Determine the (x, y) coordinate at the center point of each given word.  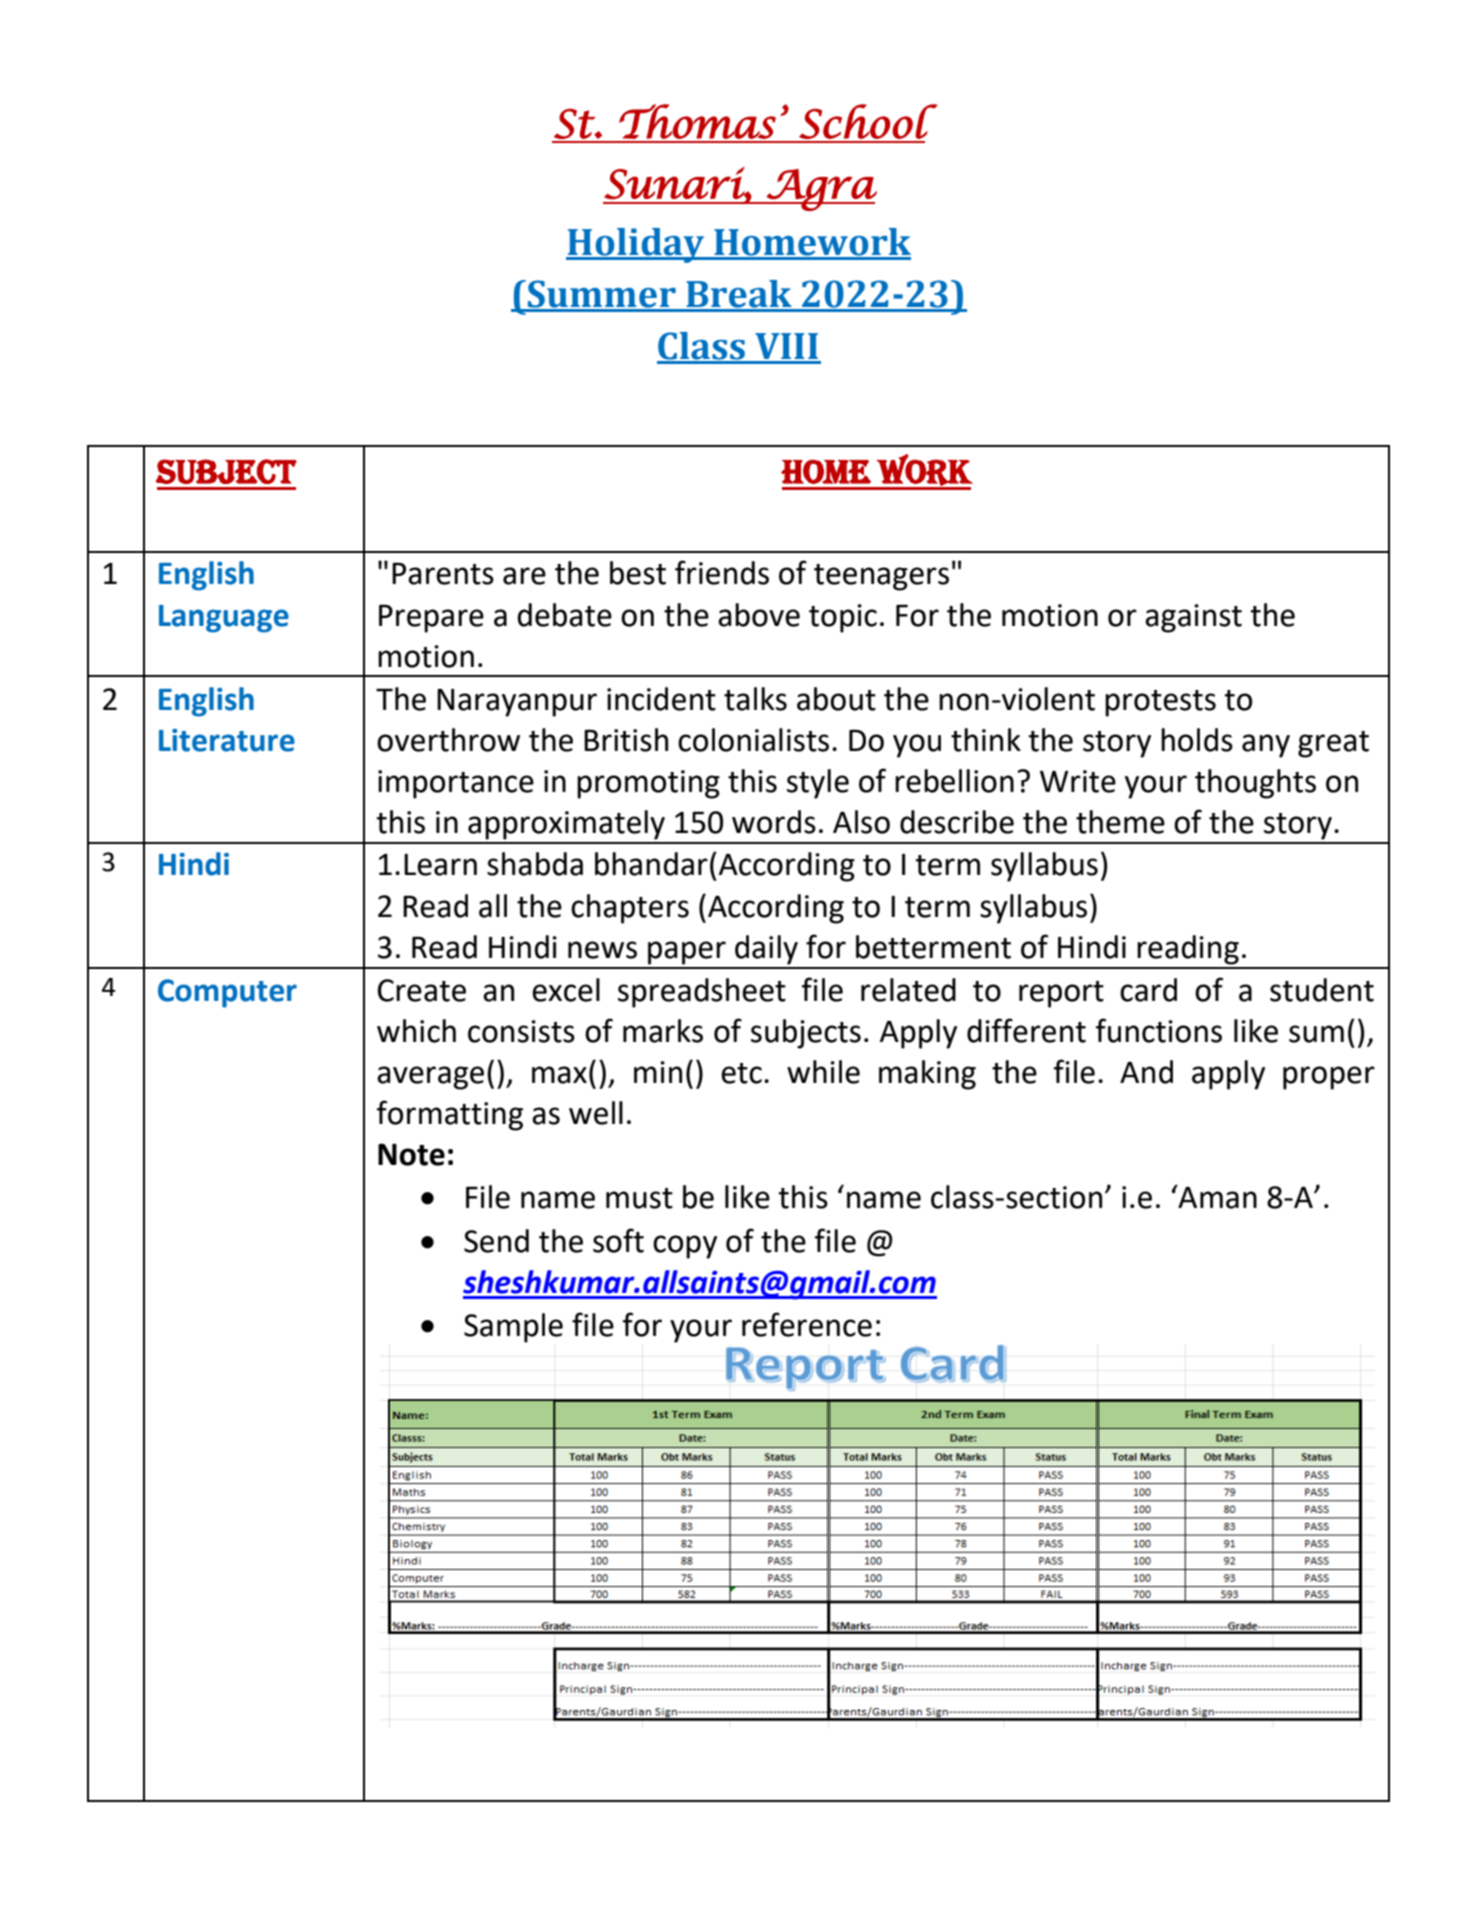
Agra (821, 190)
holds (1197, 740)
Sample (513, 1328)
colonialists (753, 740)
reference (807, 1324)
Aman (1216, 1196)
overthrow (448, 740)
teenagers (881, 577)
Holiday (636, 245)
